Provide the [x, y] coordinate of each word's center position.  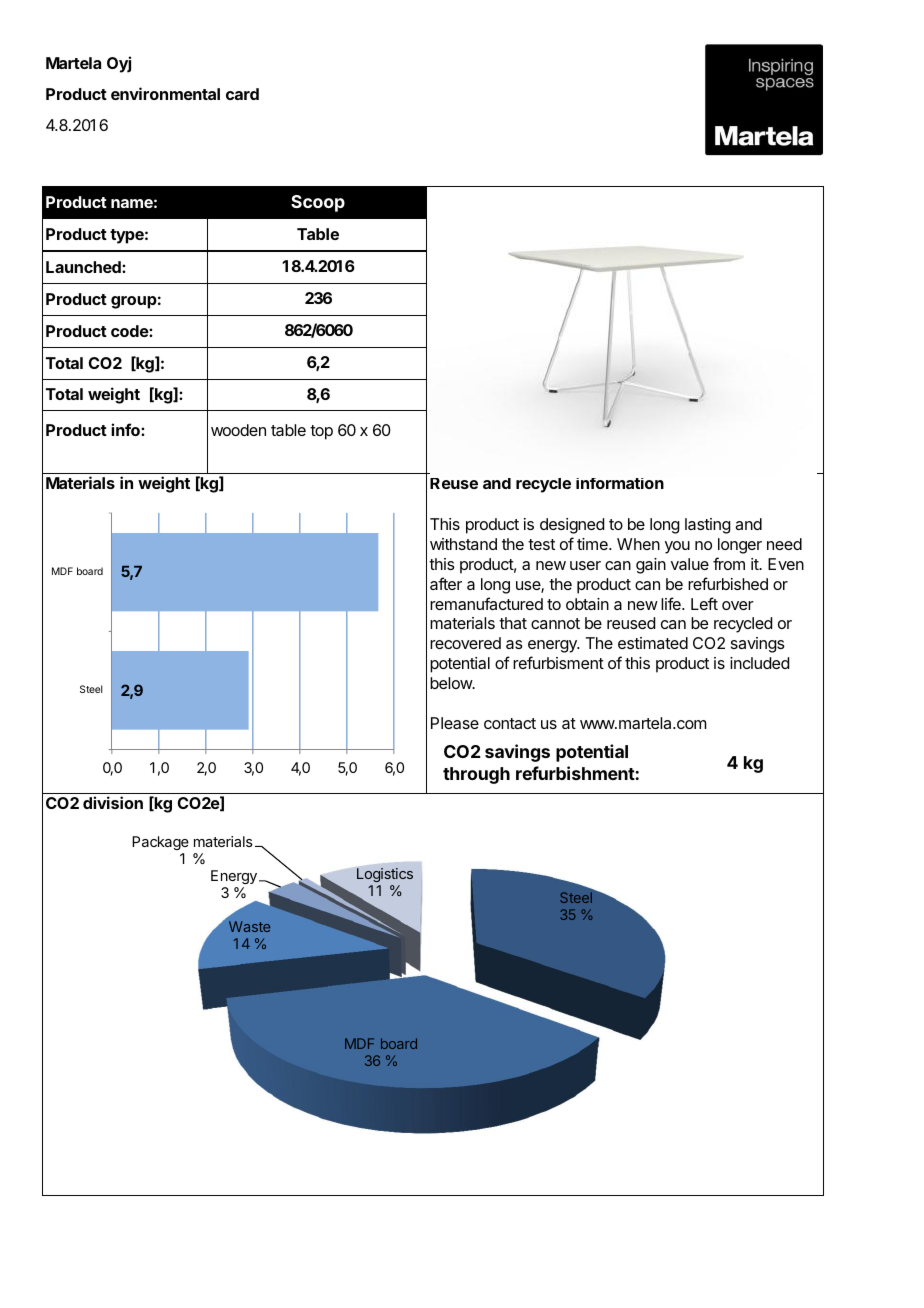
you [677, 547]
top [321, 432]
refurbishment [575, 773]
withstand [463, 544]
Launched [84, 267]
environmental [165, 93]
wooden [238, 430]
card [242, 94]
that [513, 623]
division [113, 802]
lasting [708, 526]
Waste [249, 926]
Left [704, 603]
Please [455, 723]
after [446, 583]
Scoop [318, 203]
